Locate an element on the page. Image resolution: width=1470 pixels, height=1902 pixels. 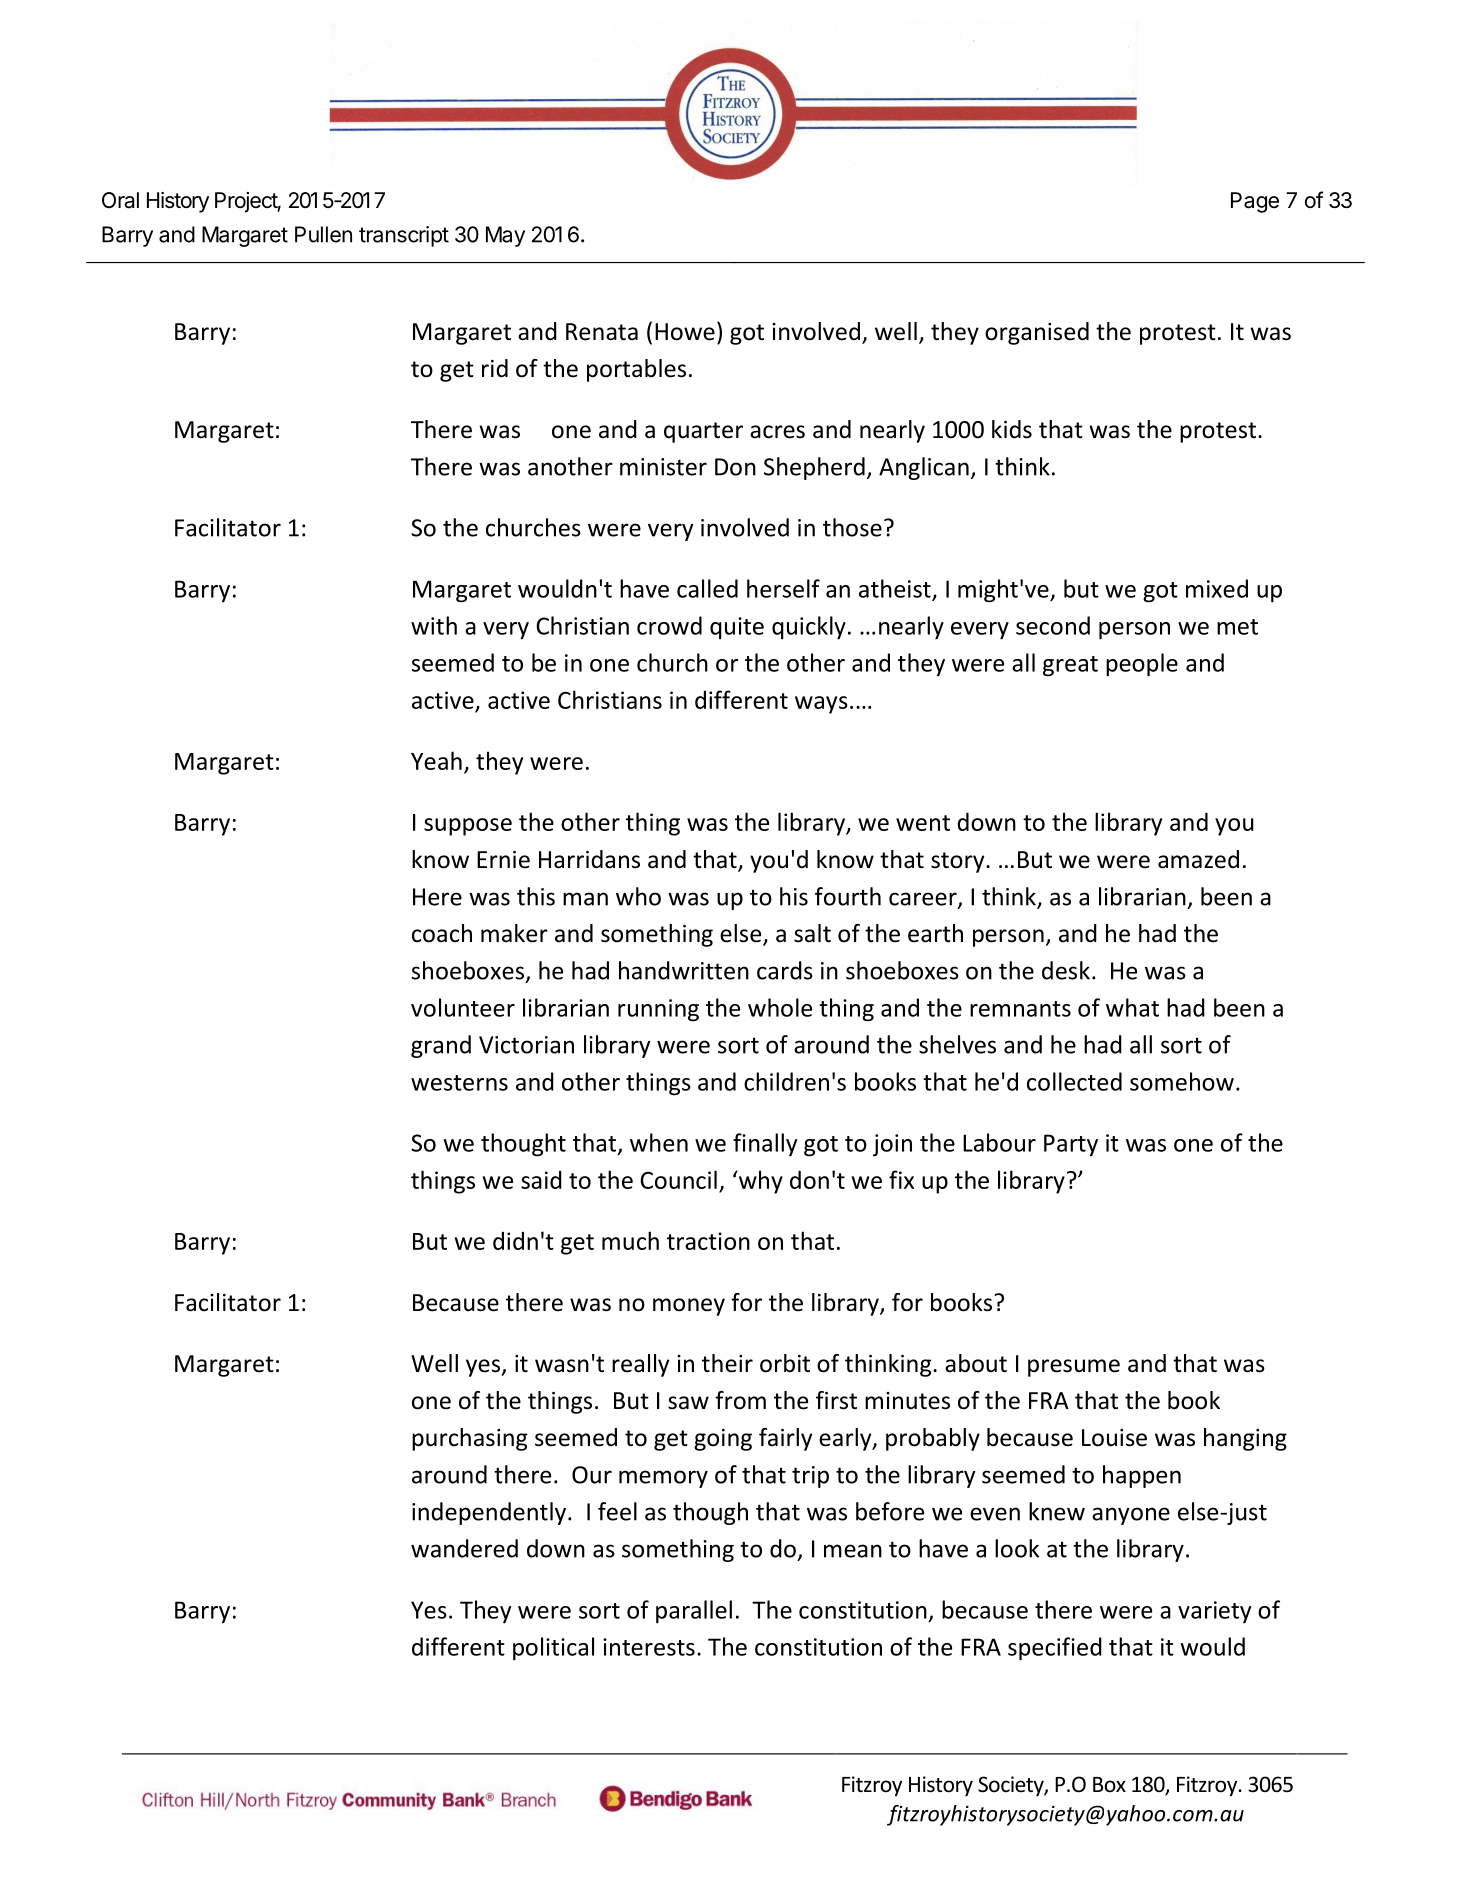
handwritten is located at coordinates (684, 970).
